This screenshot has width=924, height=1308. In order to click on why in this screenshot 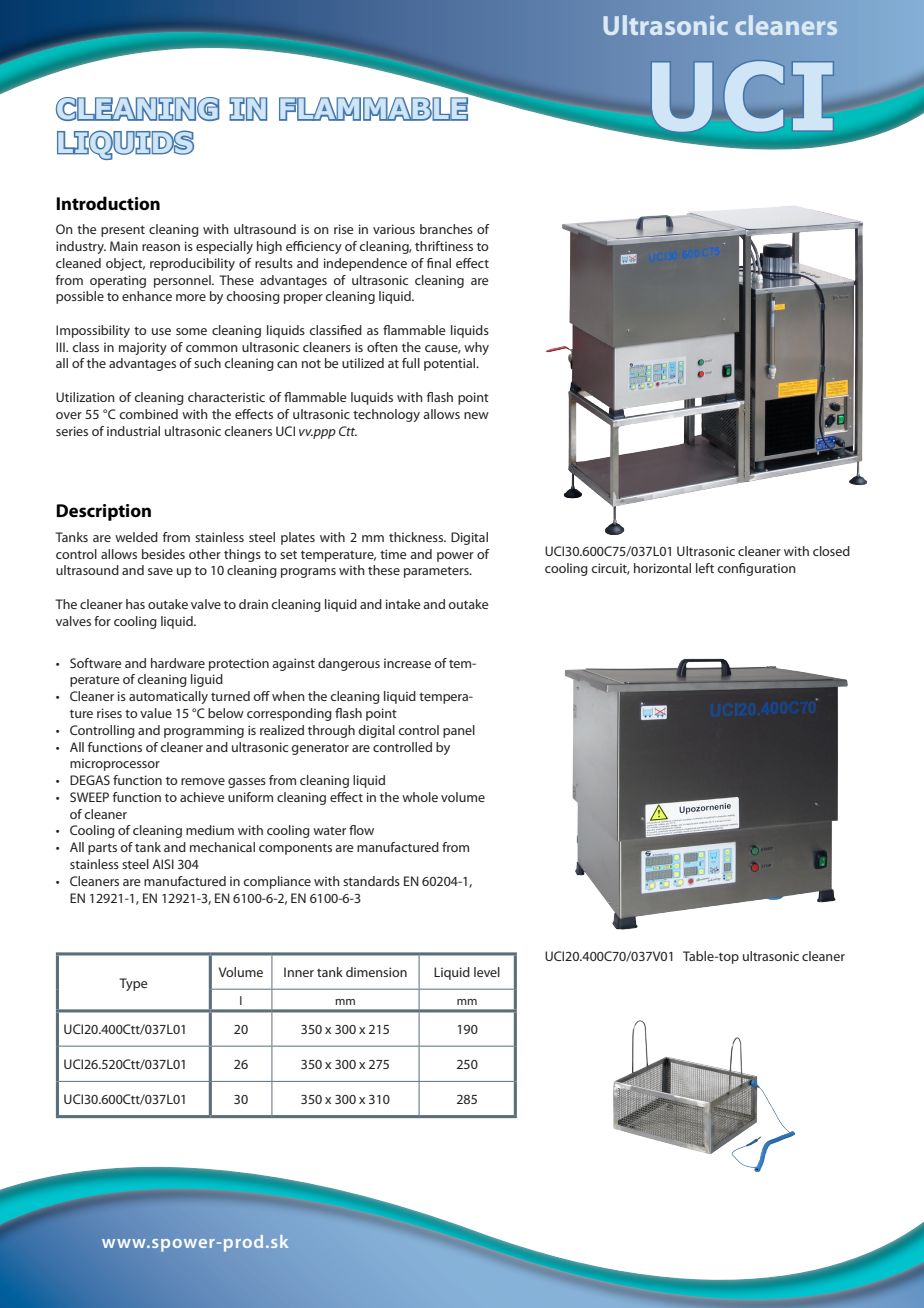, I will do `click(476, 348)`.
